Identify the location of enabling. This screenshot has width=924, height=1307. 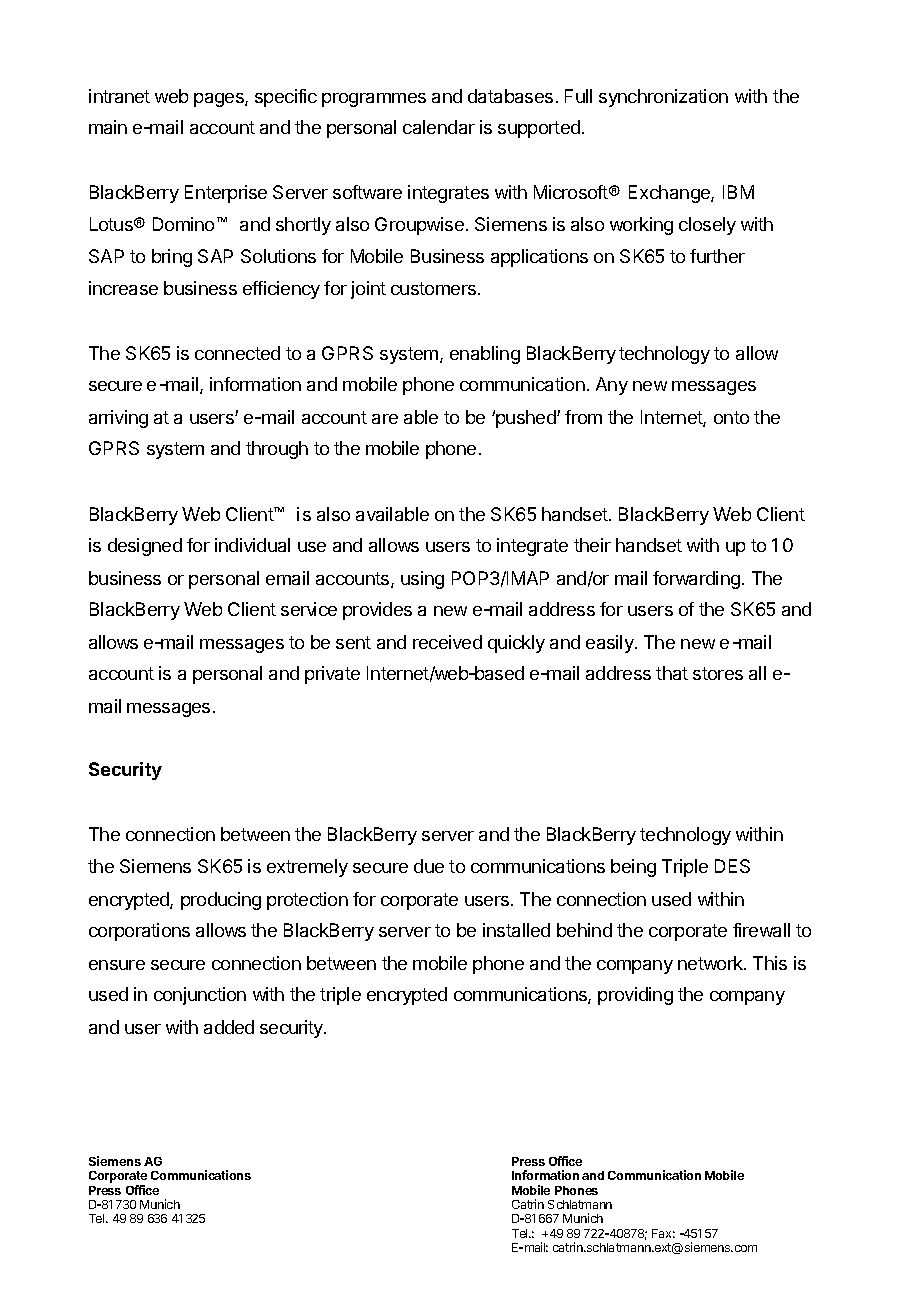
(485, 355).
